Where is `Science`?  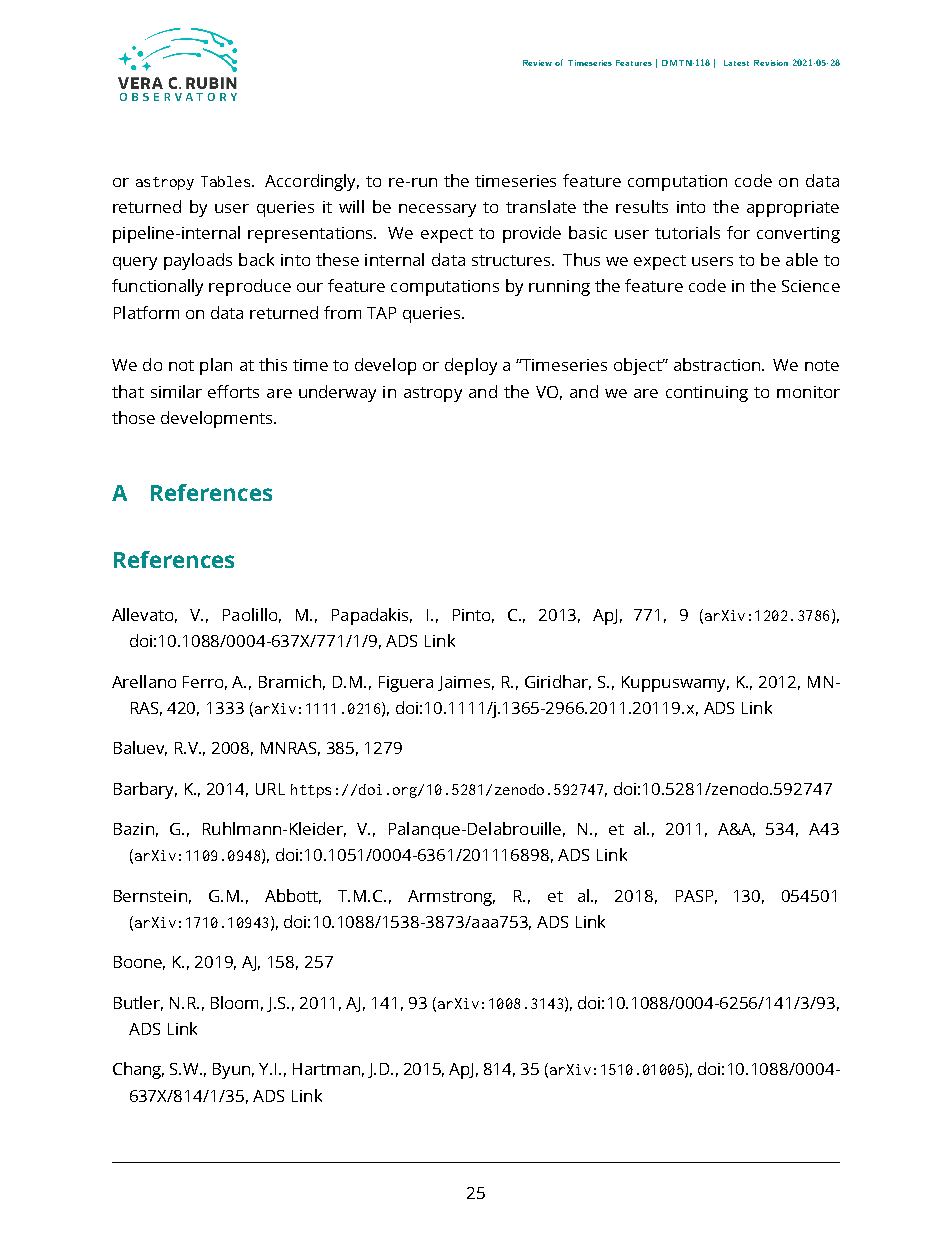
Science is located at coordinates (811, 286).
